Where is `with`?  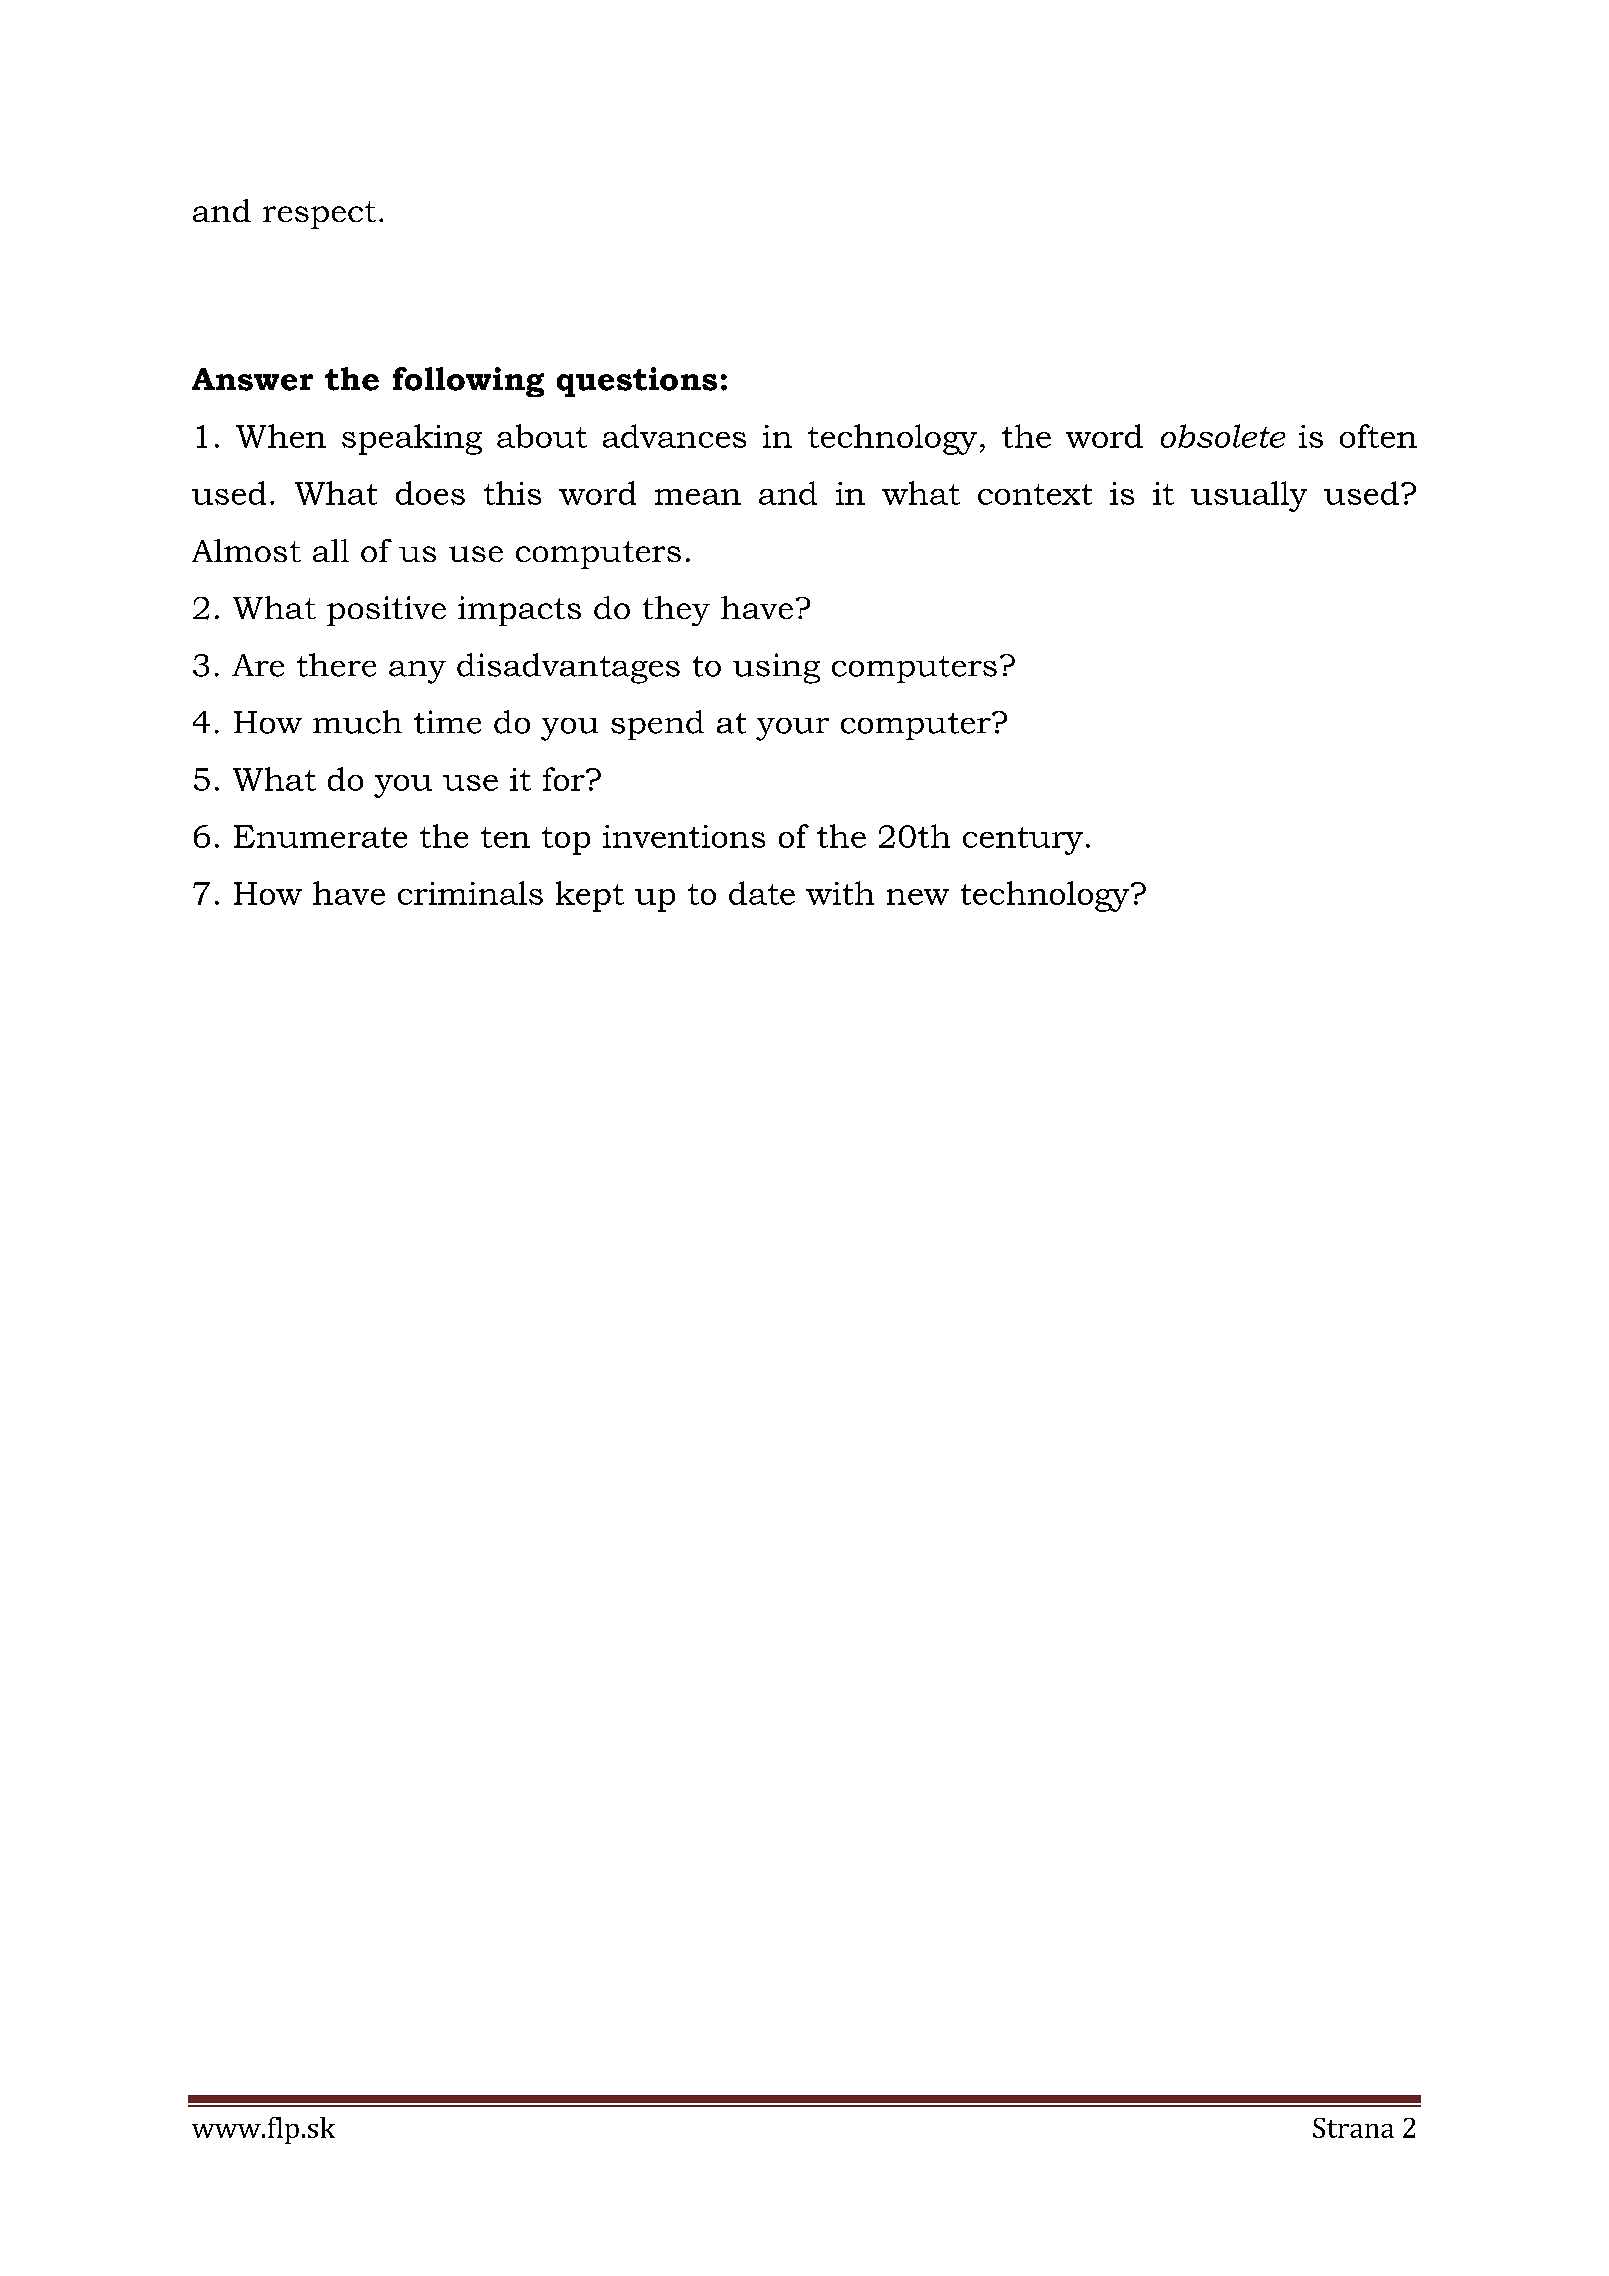 with is located at coordinates (840, 893).
